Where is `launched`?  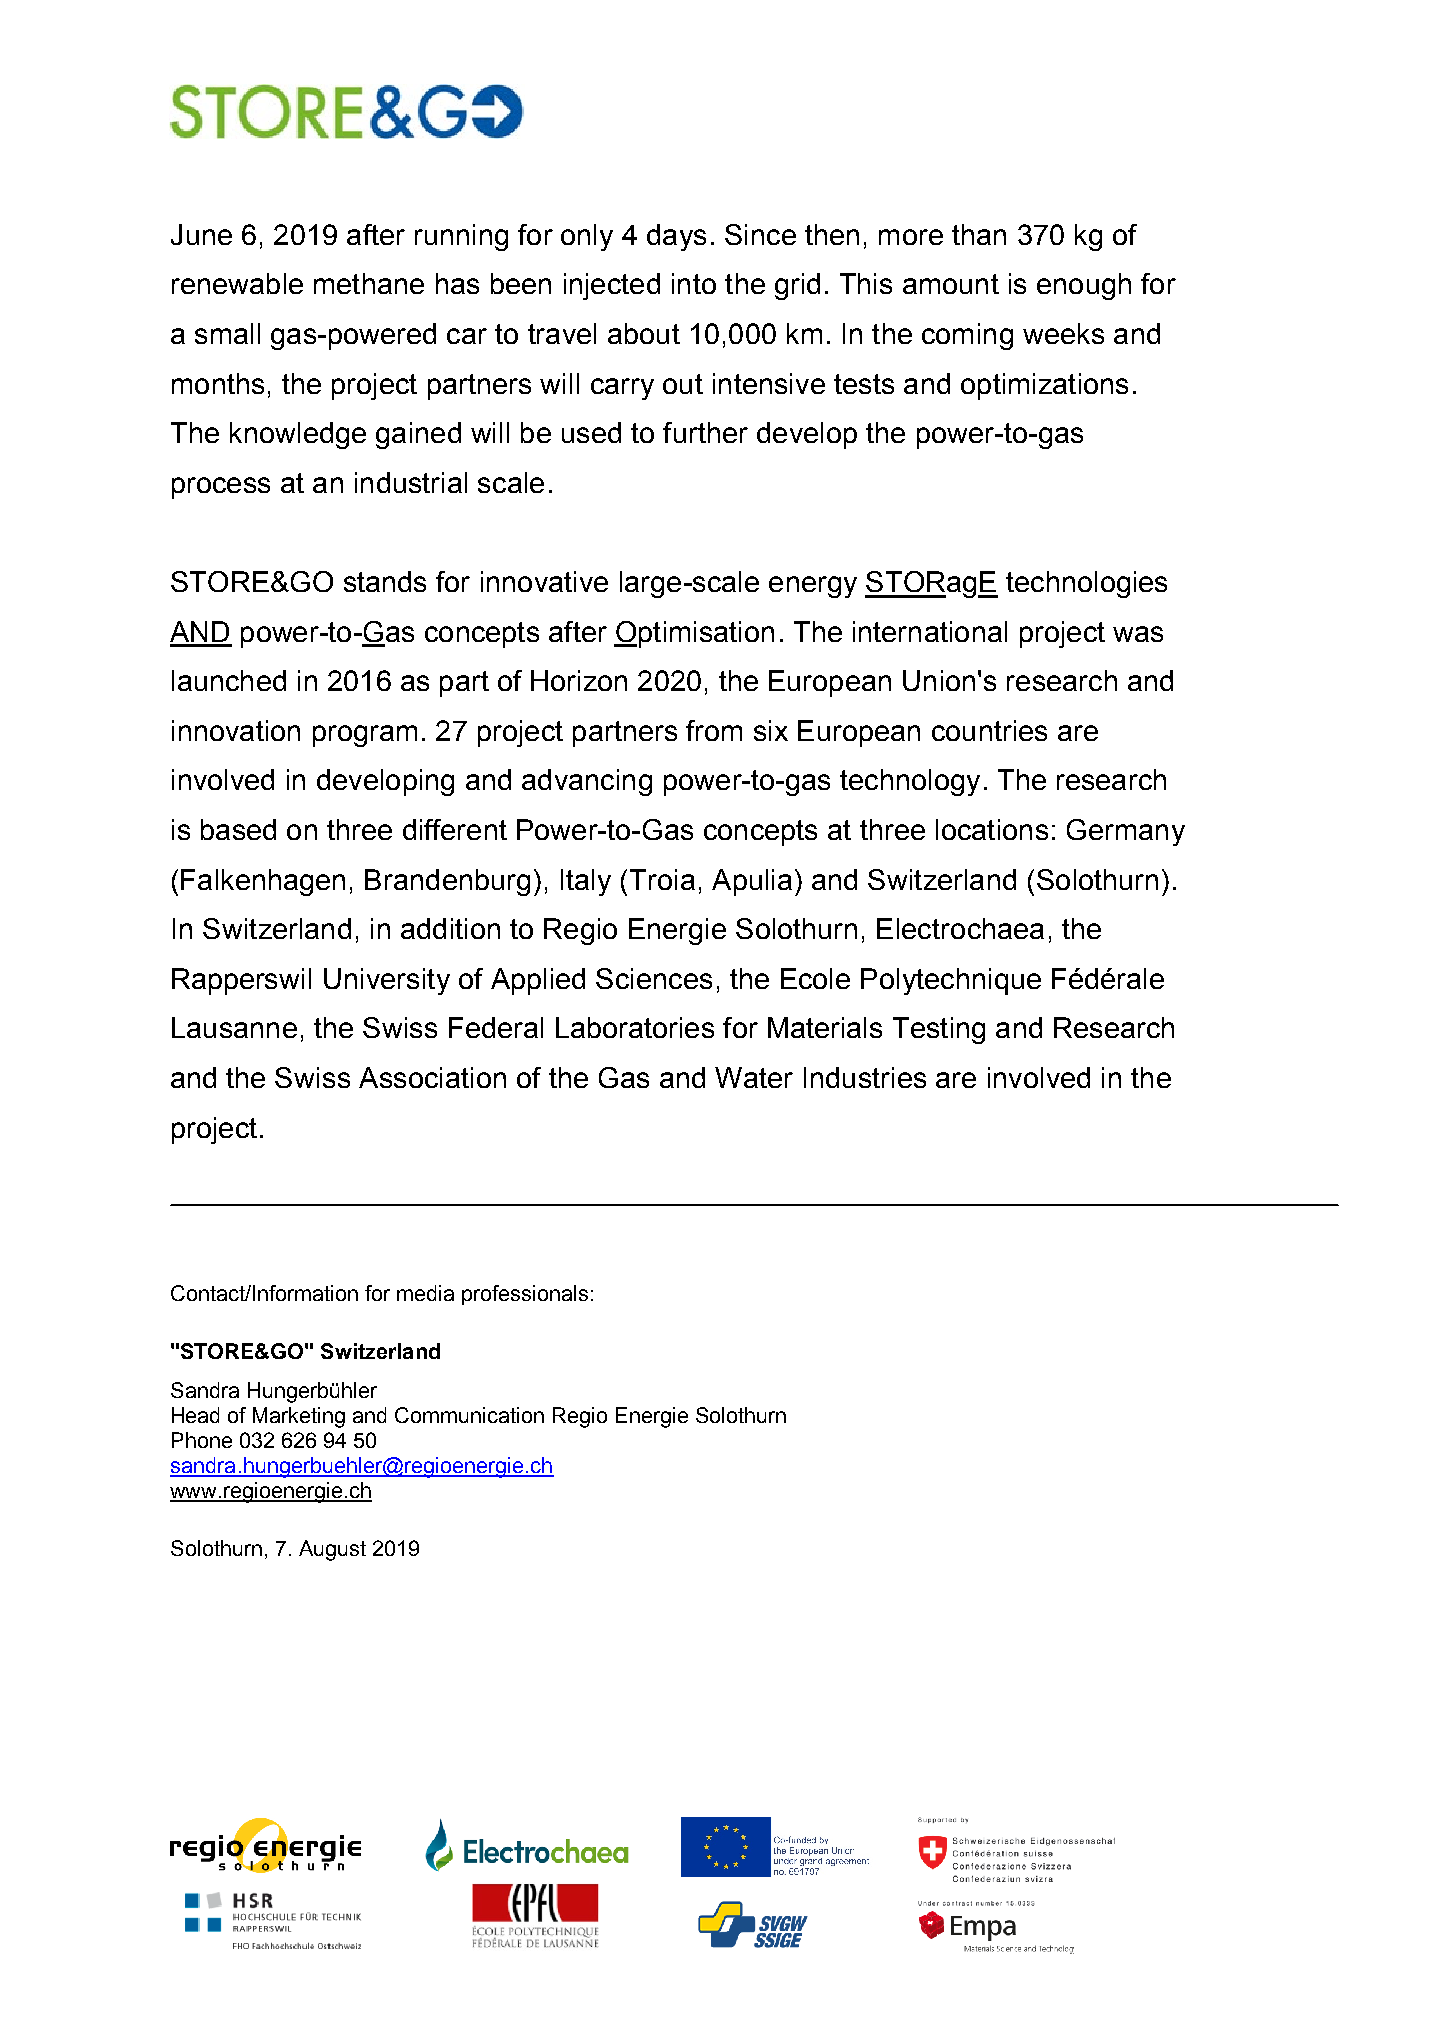 launched is located at coordinates (229, 680).
